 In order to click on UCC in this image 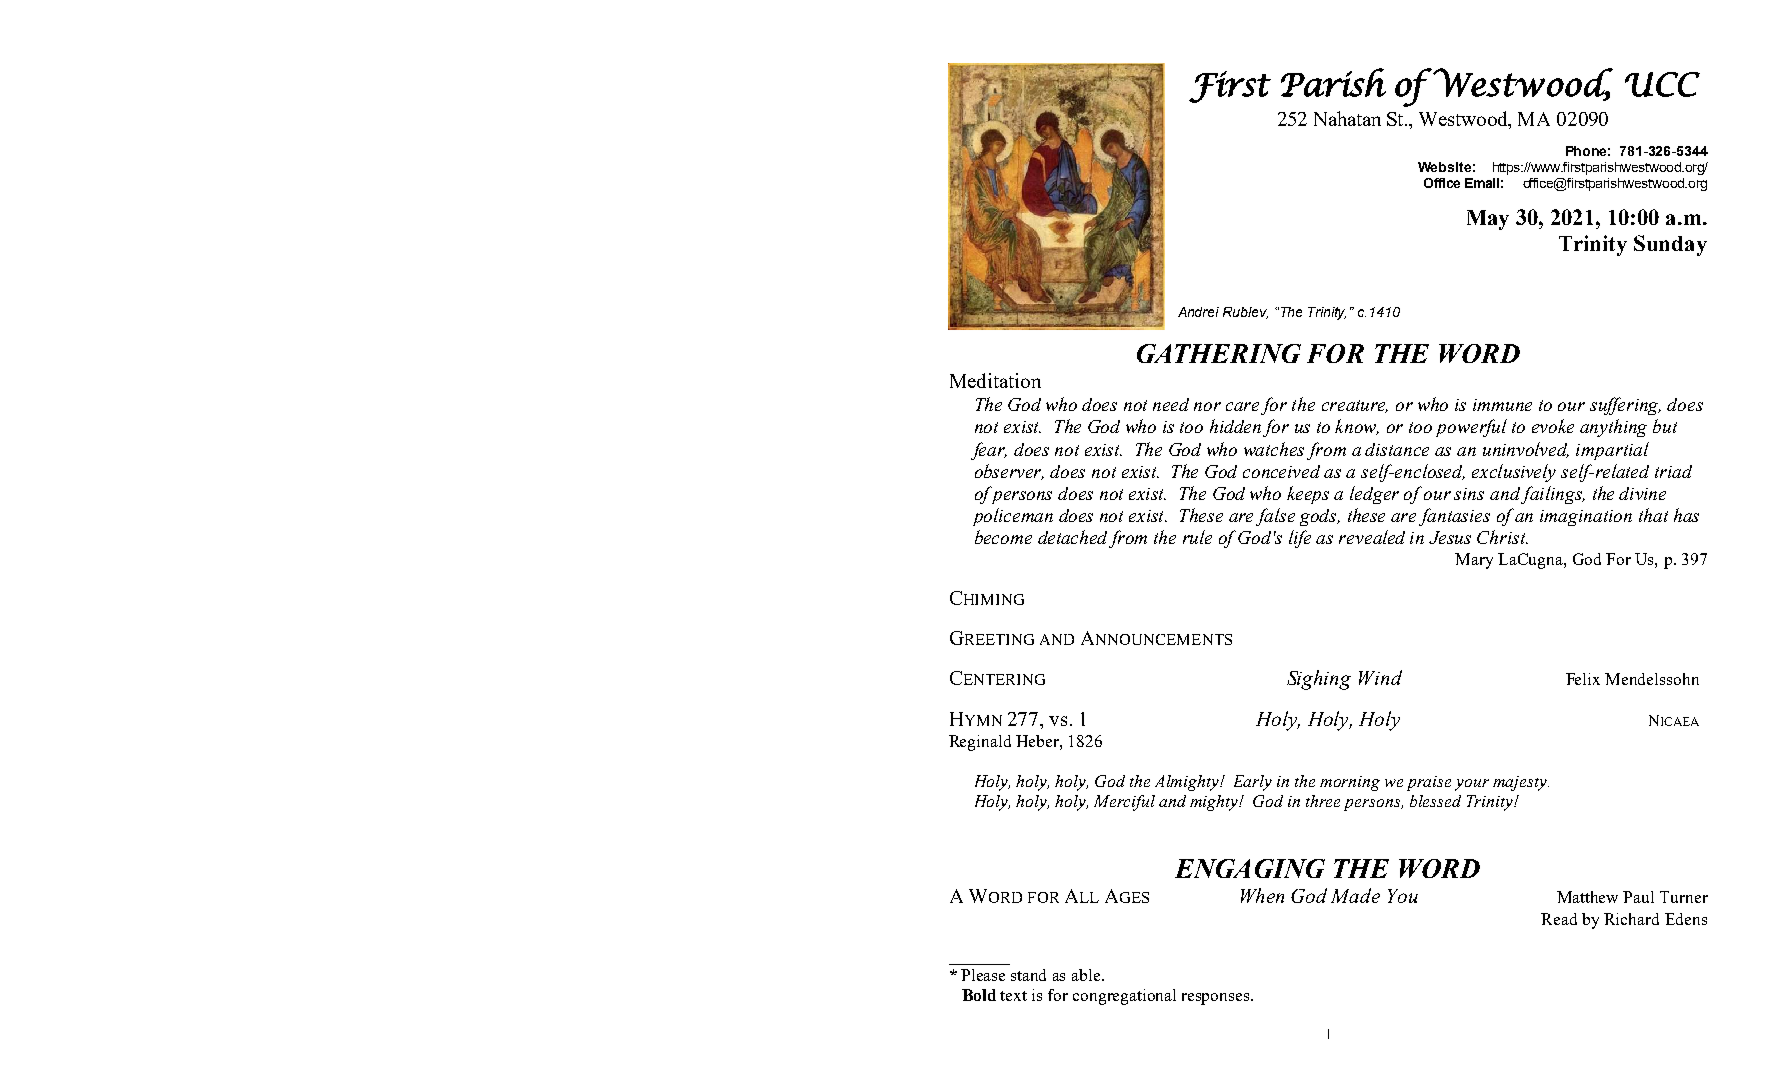, I will do `click(1662, 84)`.
